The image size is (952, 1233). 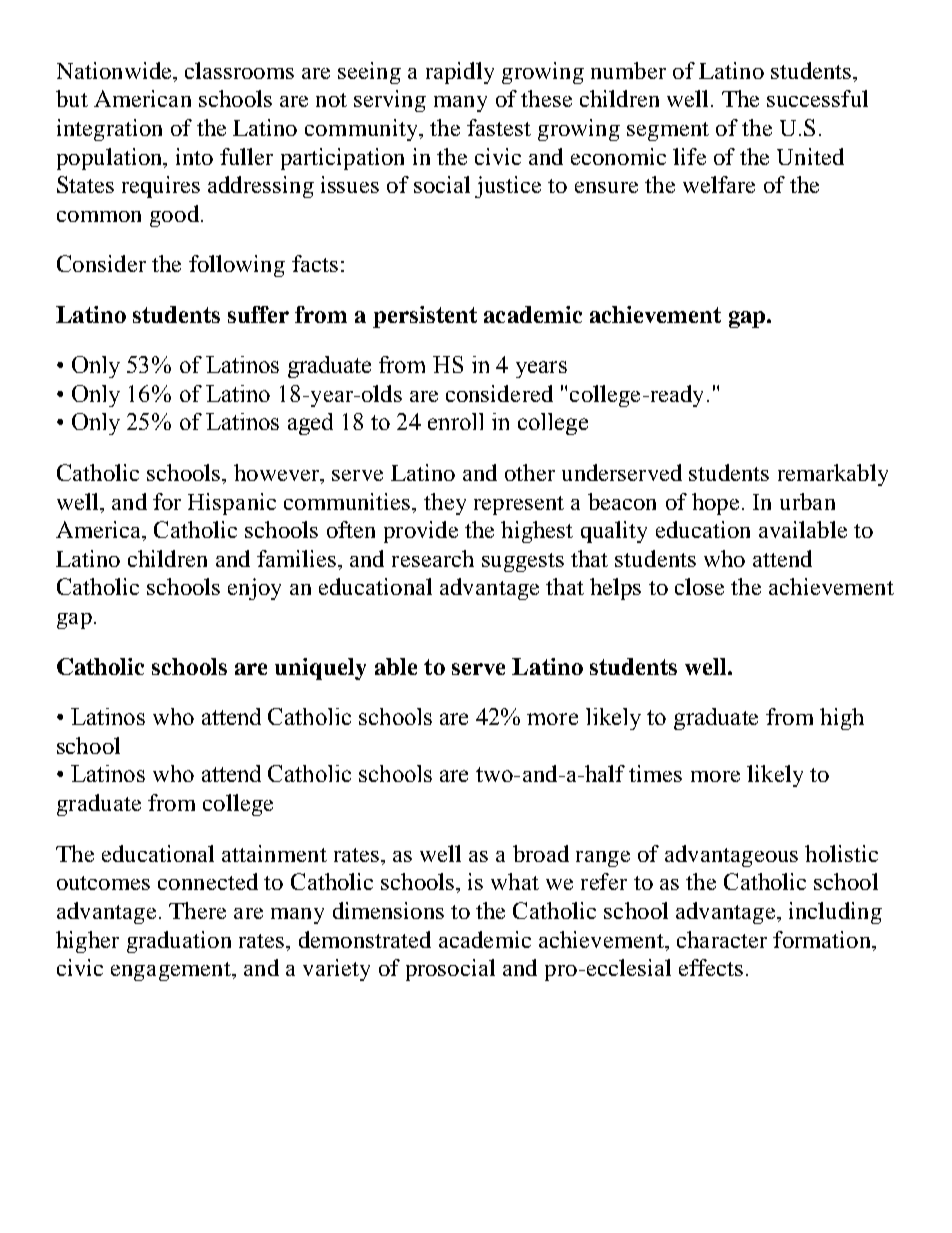 What do you see at coordinates (425, 317) in the screenshot?
I see `persistent` at bounding box center [425, 317].
